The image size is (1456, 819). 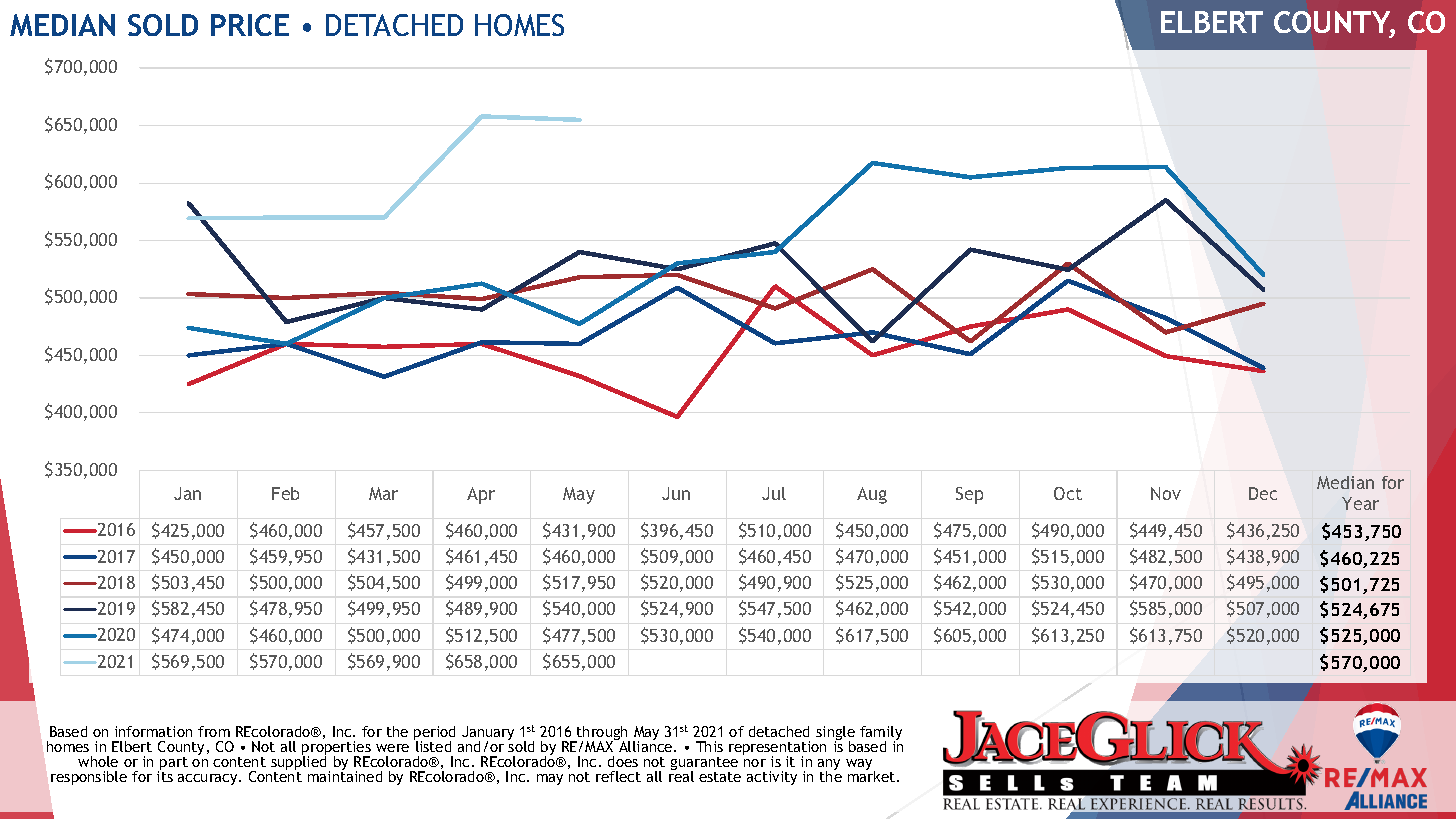 I want to click on guarantee, so click(x=704, y=765).
